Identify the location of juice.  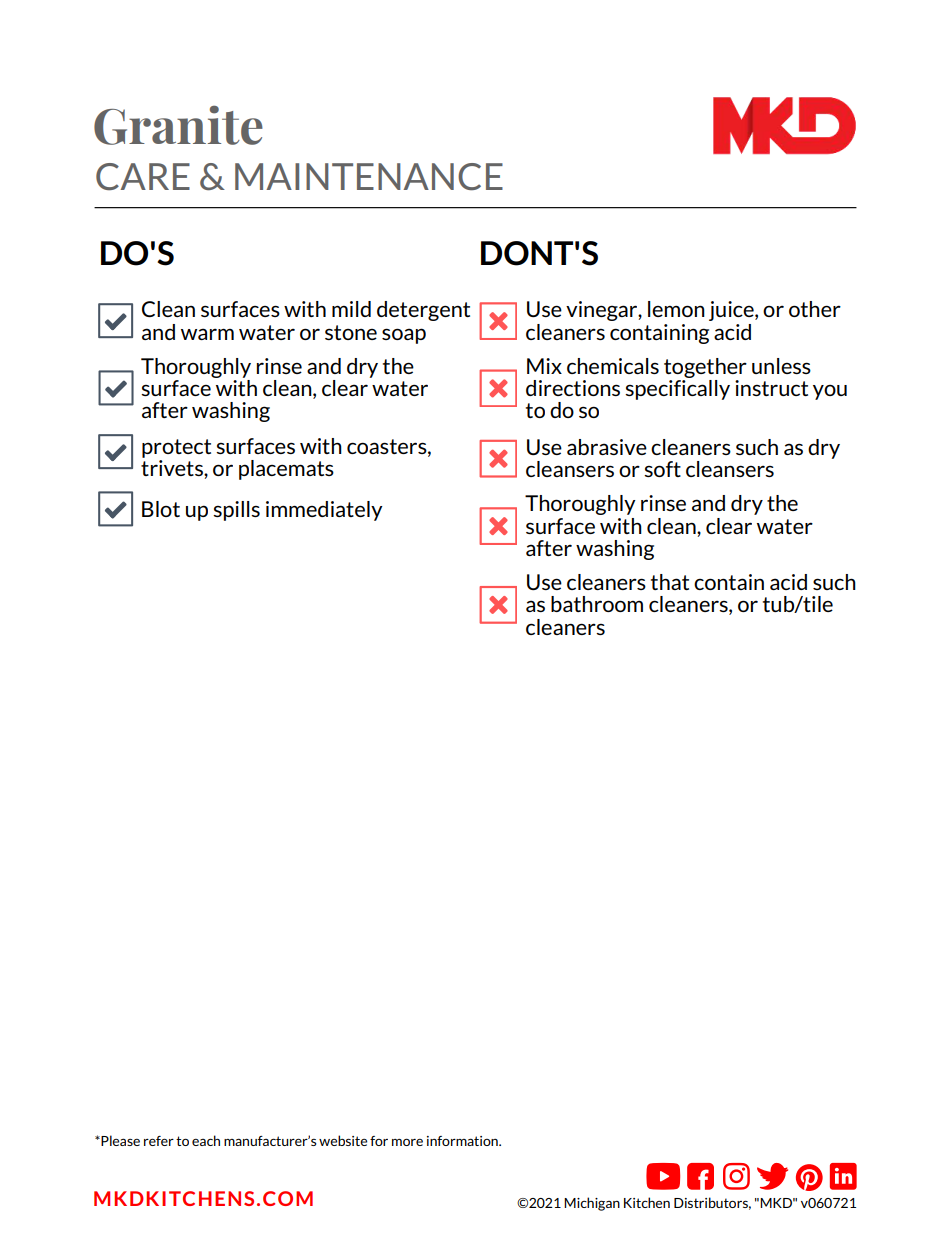
(732, 311).
